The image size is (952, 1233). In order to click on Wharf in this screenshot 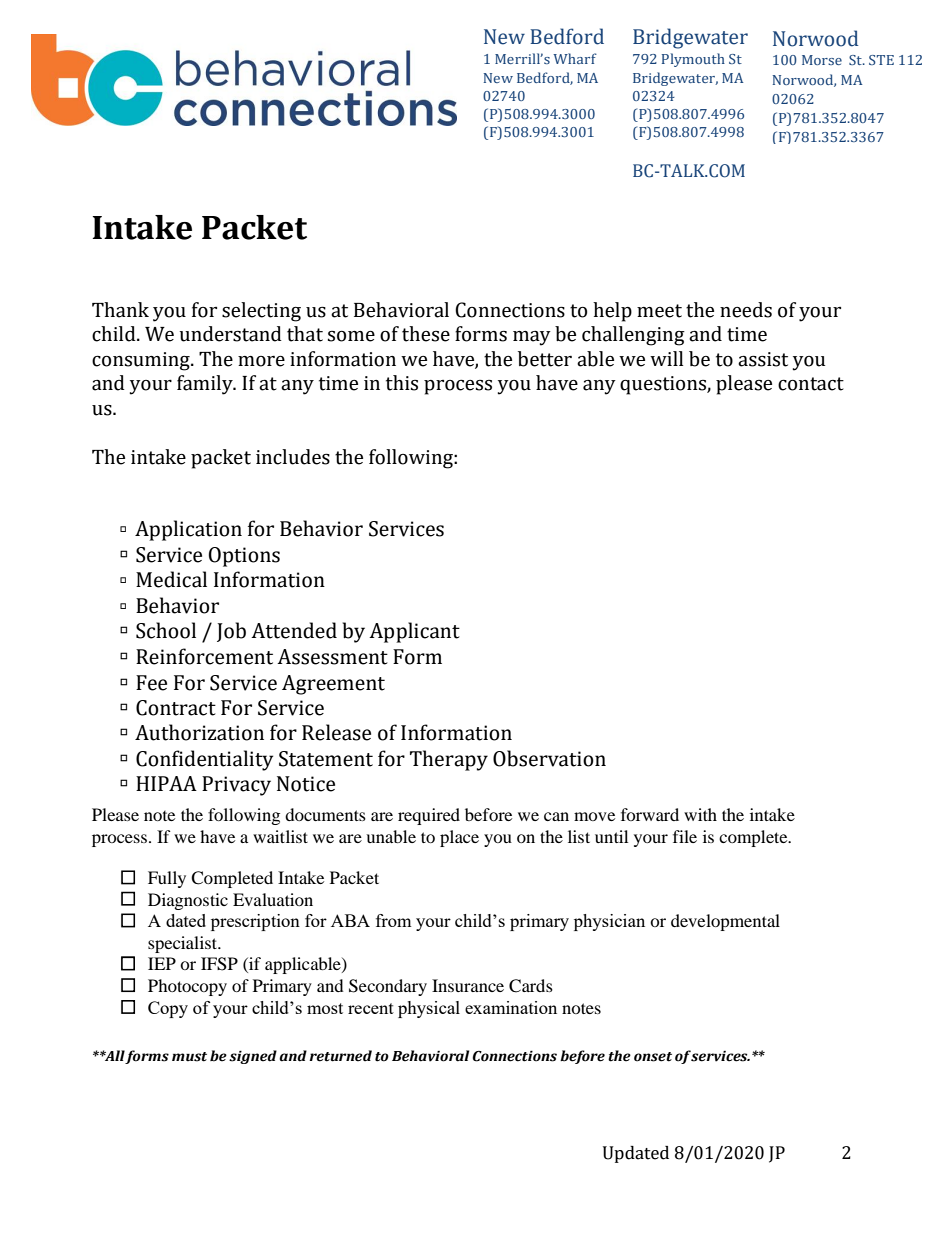, I will do `click(575, 58)`.
